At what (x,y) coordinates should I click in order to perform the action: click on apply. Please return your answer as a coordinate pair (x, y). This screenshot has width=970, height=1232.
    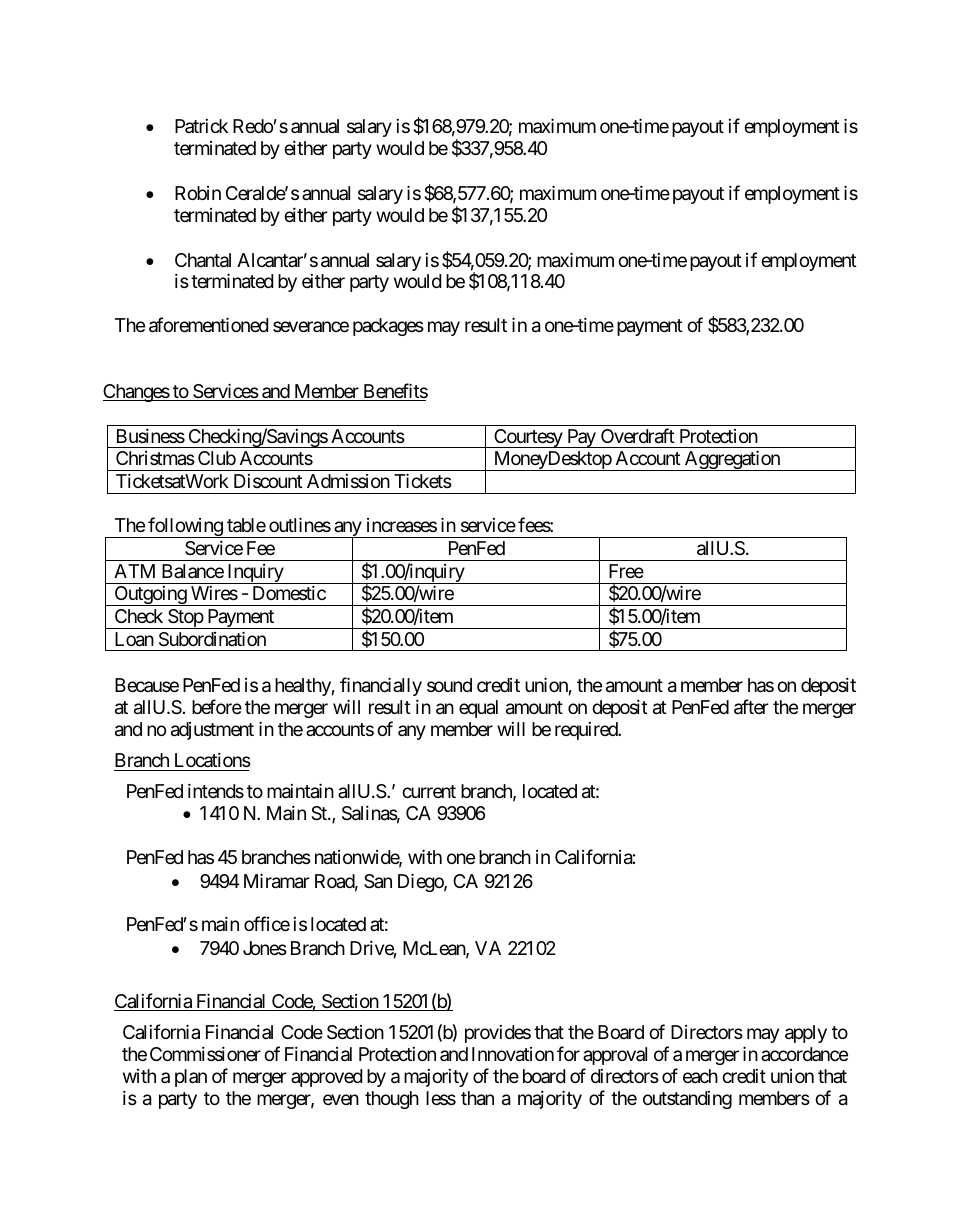
    Looking at the image, I should click on (806, 1034).
